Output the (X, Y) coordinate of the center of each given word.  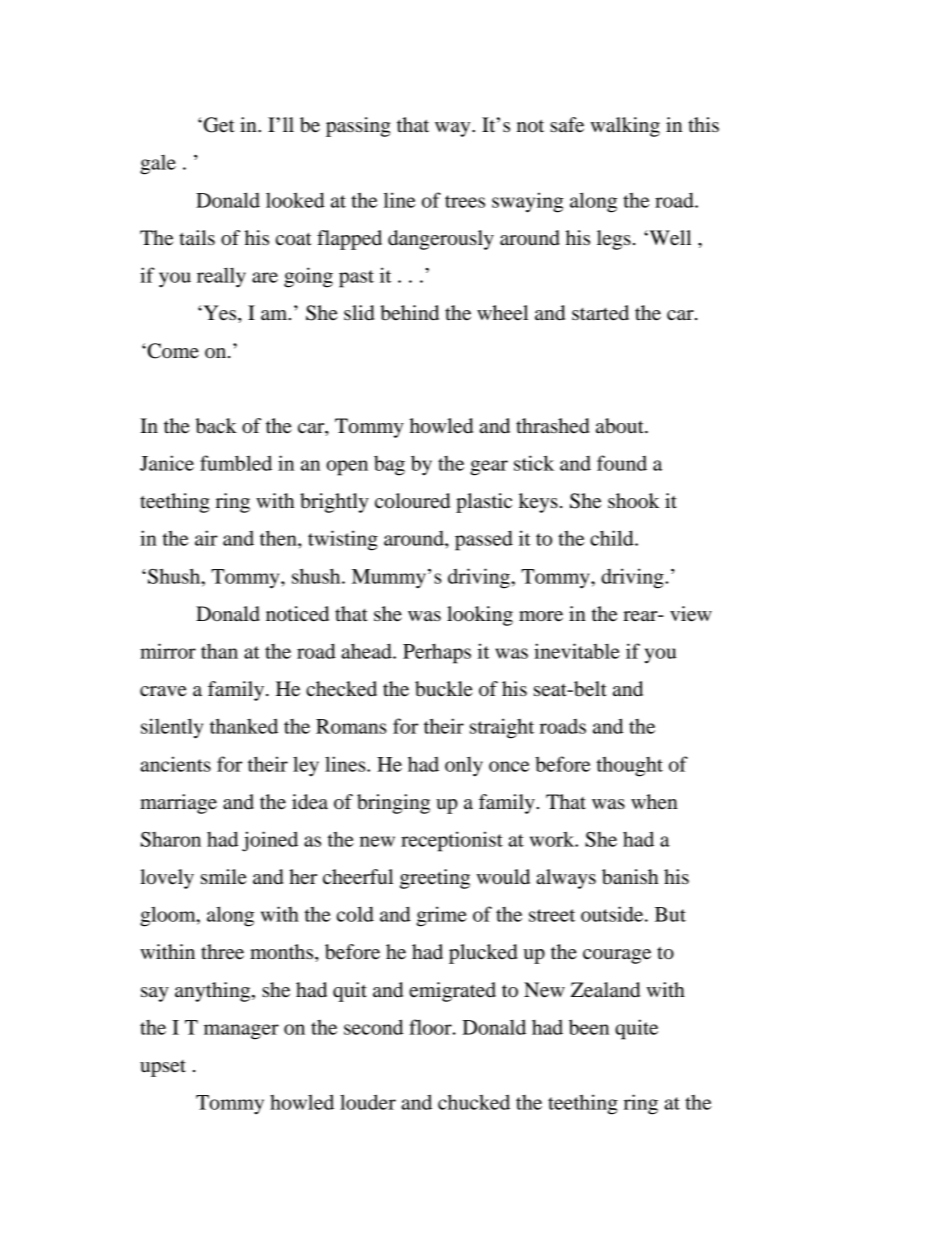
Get (218, 125)
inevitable (577, 651)
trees (465, 201)
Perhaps (437, 654)
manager (241, 1032)
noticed (297, 614)
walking (625, 127)
